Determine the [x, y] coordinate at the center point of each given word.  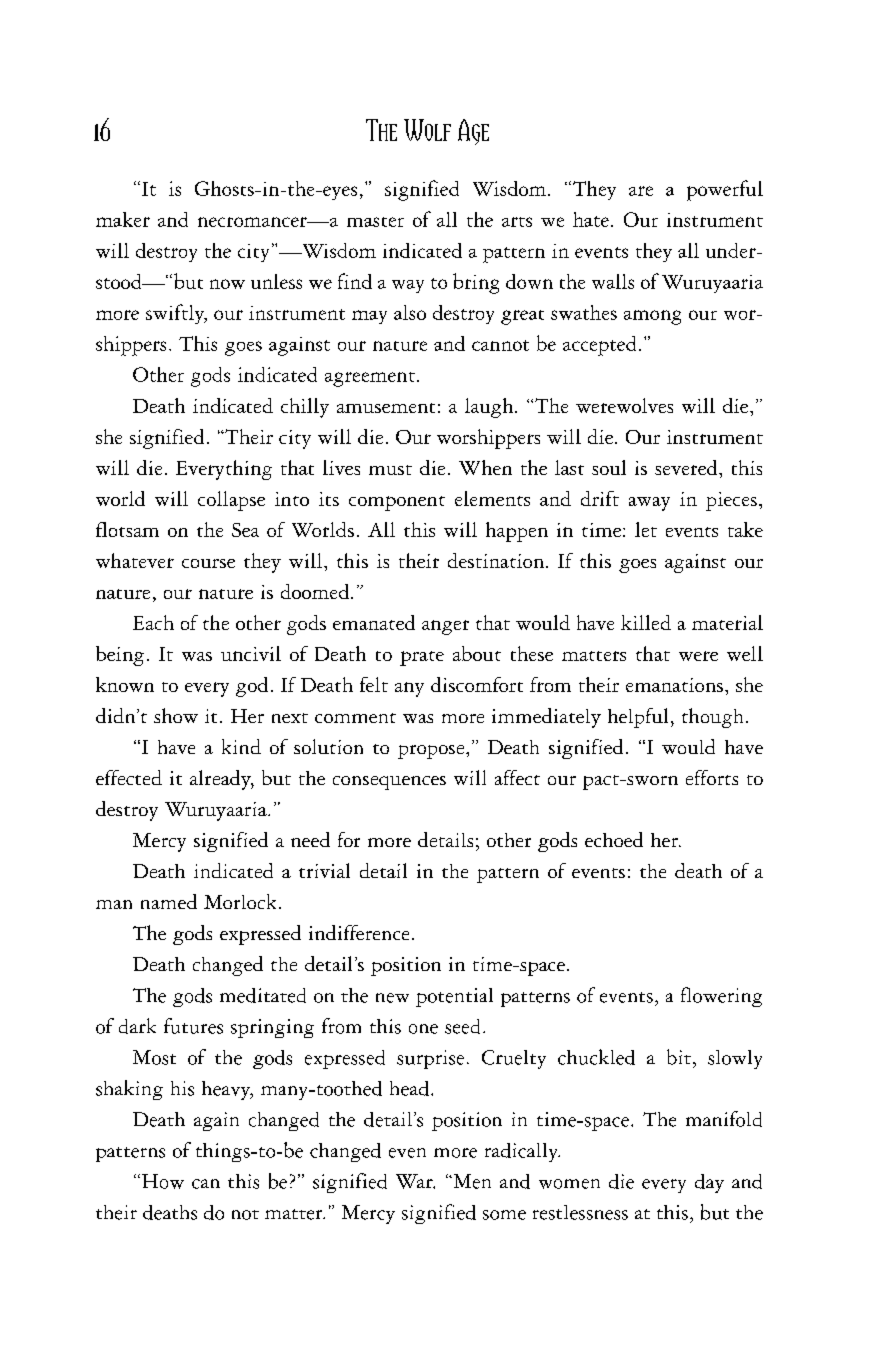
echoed [614, 839]
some [504, 1215]
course [208, 563]
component [397, 503]
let [646, 529]
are [641, 191]
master [375, 222]
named [169, 901]
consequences [389, 783]
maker [123, 219]
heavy [227, 1090]
